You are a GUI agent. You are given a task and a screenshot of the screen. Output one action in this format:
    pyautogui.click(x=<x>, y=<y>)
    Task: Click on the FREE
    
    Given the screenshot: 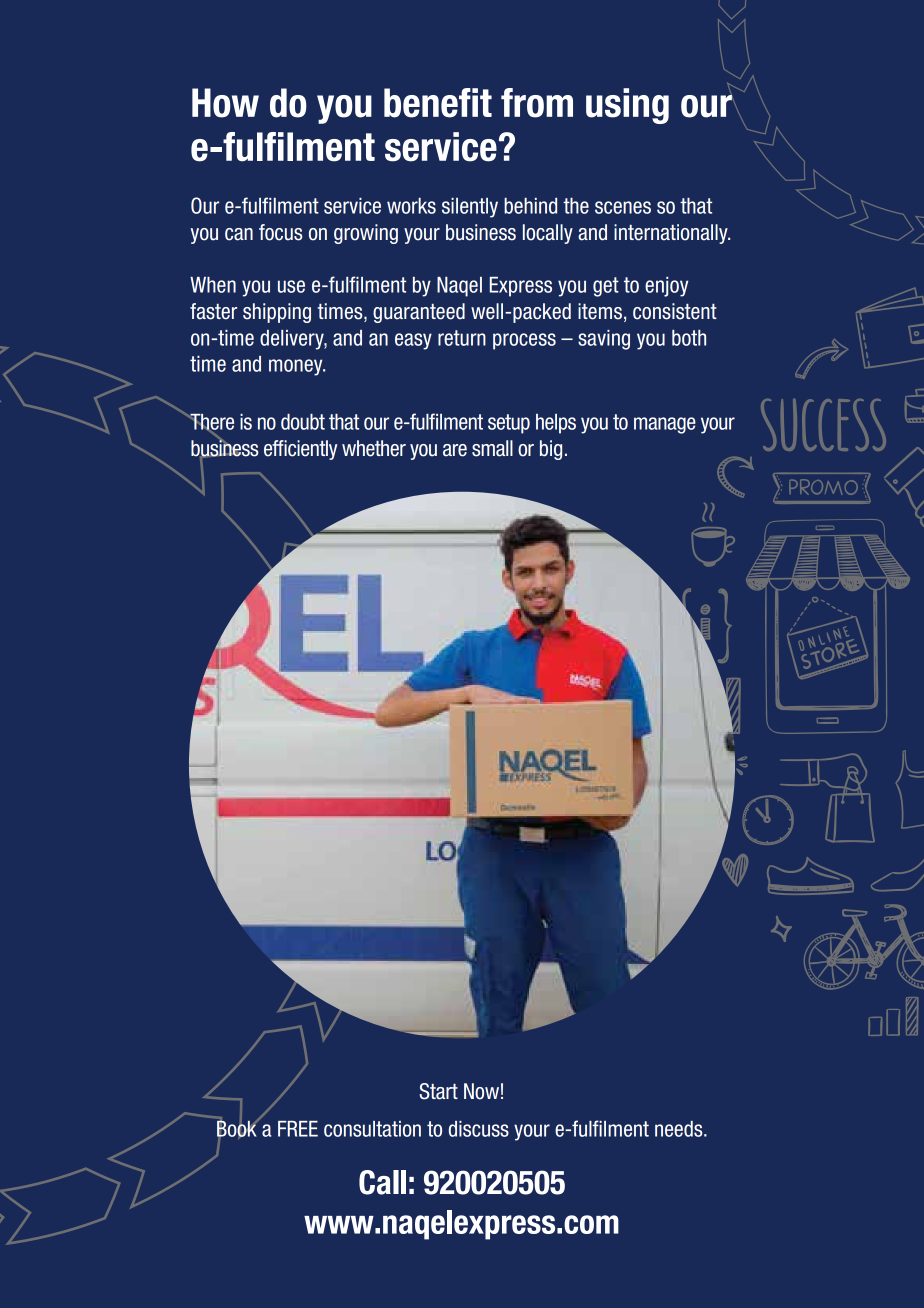 What is the action you would take?
    pyautogui.click(x=298, y=1129)
